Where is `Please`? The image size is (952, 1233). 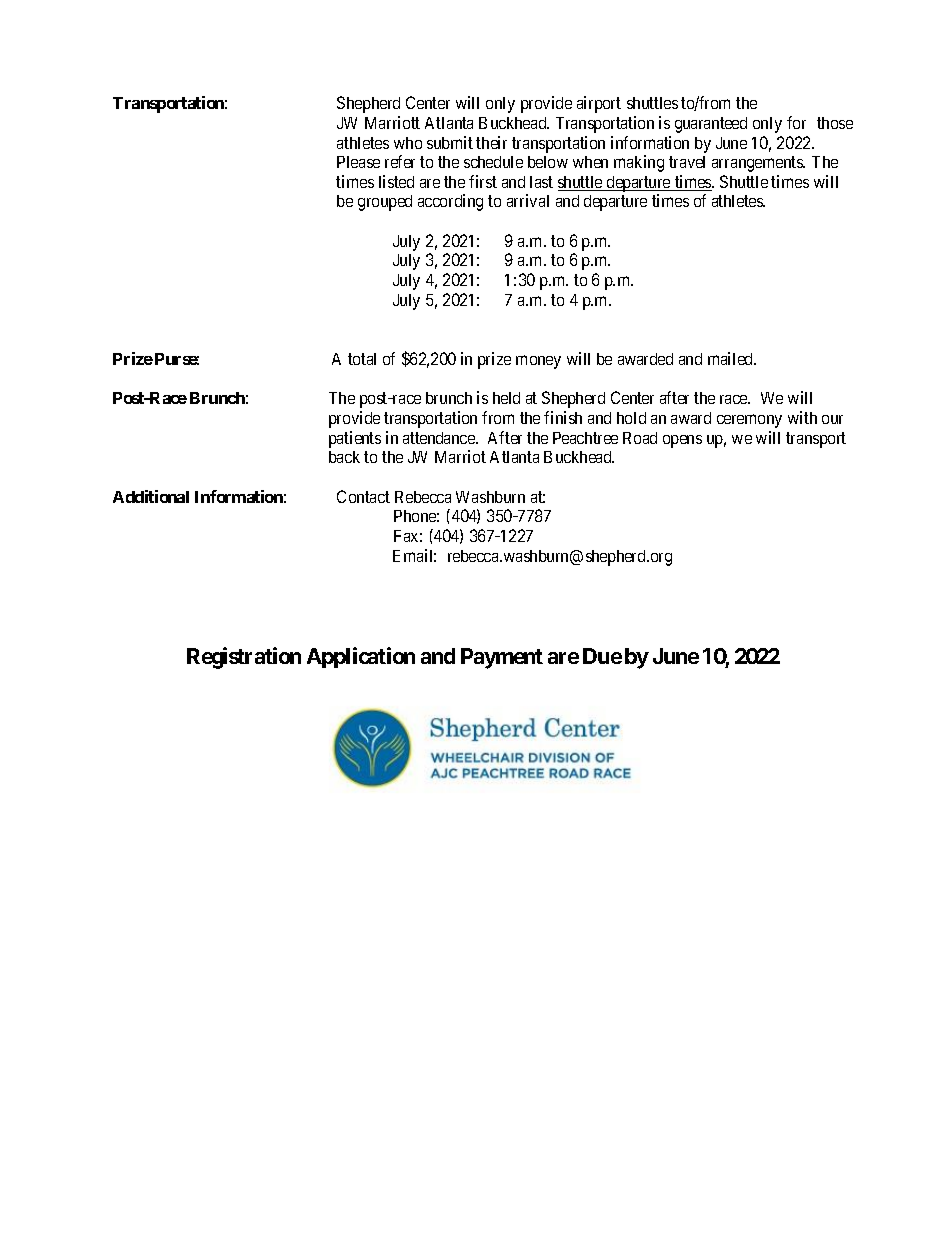 Please is located at coordinates (358, 162).
